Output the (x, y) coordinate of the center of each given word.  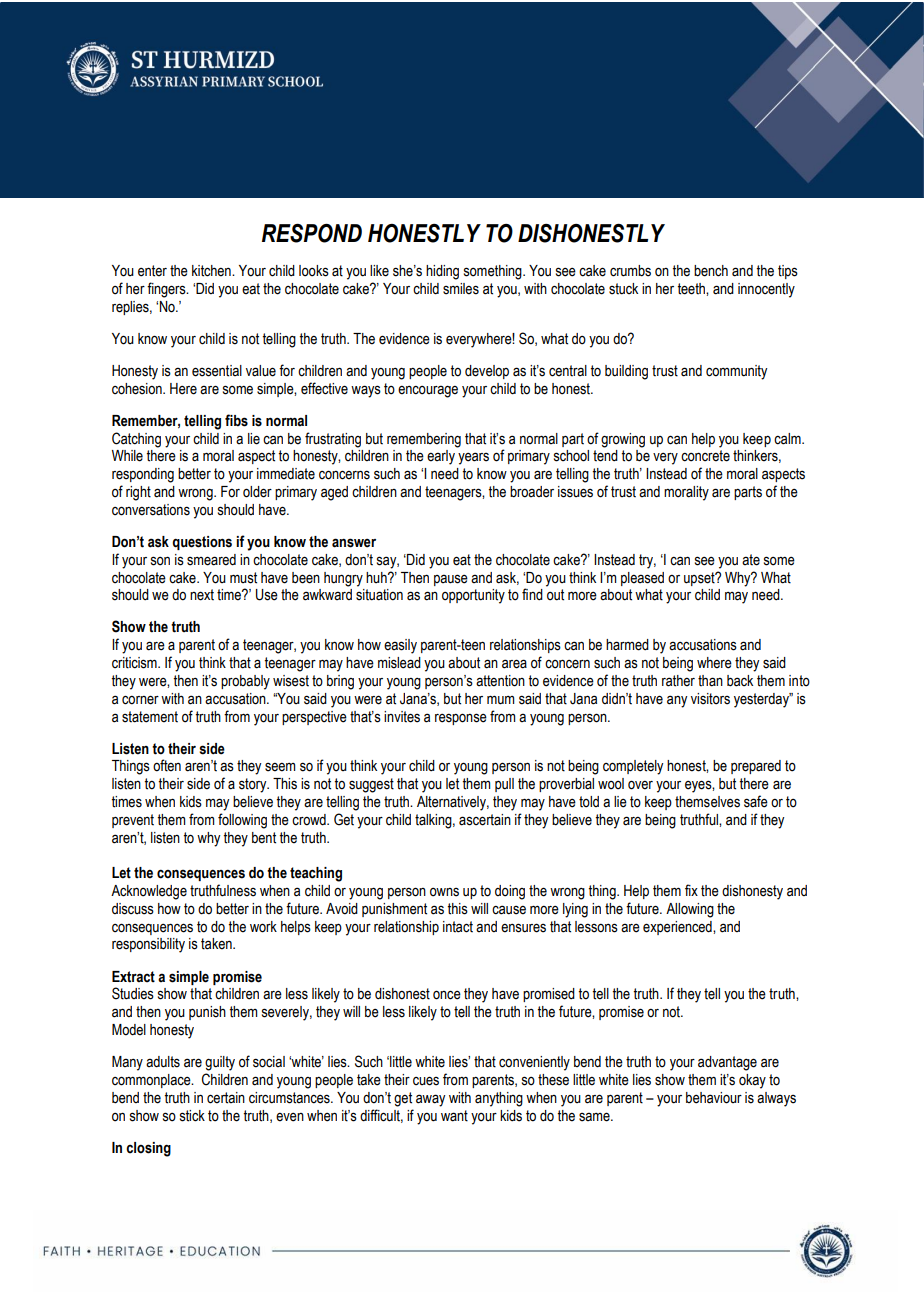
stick (192, 1116)
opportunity (473, 596)
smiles (461, 289)
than (710, 681)
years (473, 458)
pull (504, 785)
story (254, 785)
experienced (678, 928)
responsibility (148, 945)
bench (711, 271)
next (202, 595)
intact (458, 927)
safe (756, 801)
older (257, 492)
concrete (705, 456)
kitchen (212, 271)
